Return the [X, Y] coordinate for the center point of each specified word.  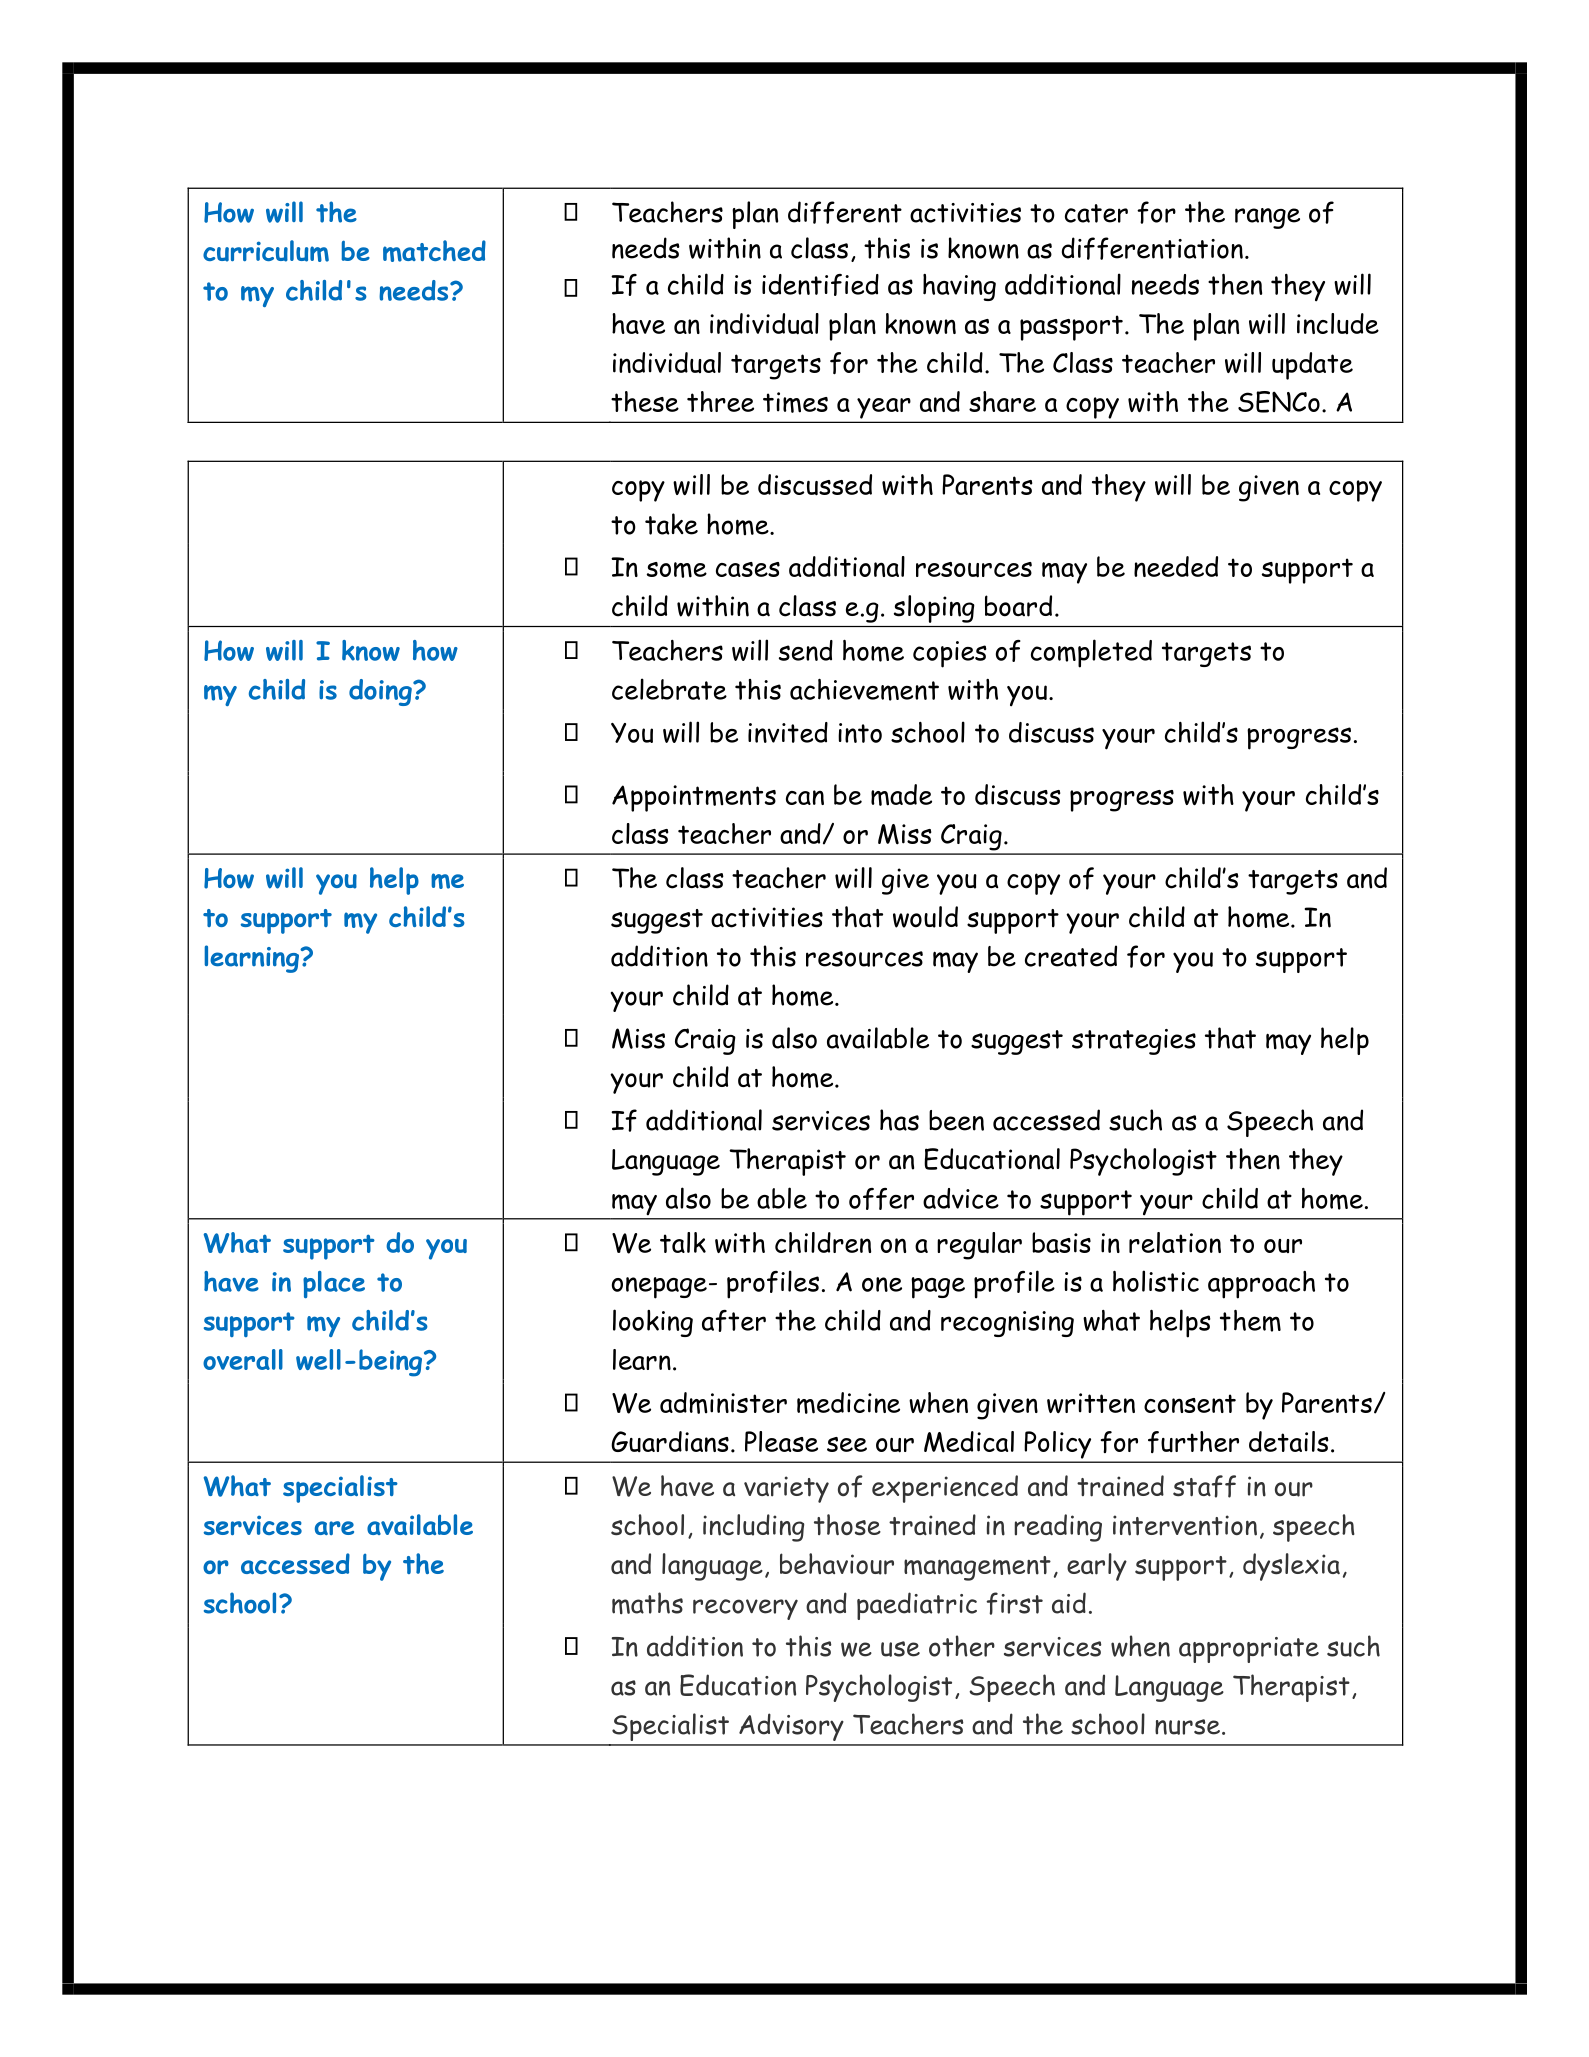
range [1267, 218]
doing [381, 692]
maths [647, 1603]
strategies [1134, 1042]
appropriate [1249, 1650]
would [925, 917]
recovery [745, 1609]
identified [820, 285]
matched [434, 251]
